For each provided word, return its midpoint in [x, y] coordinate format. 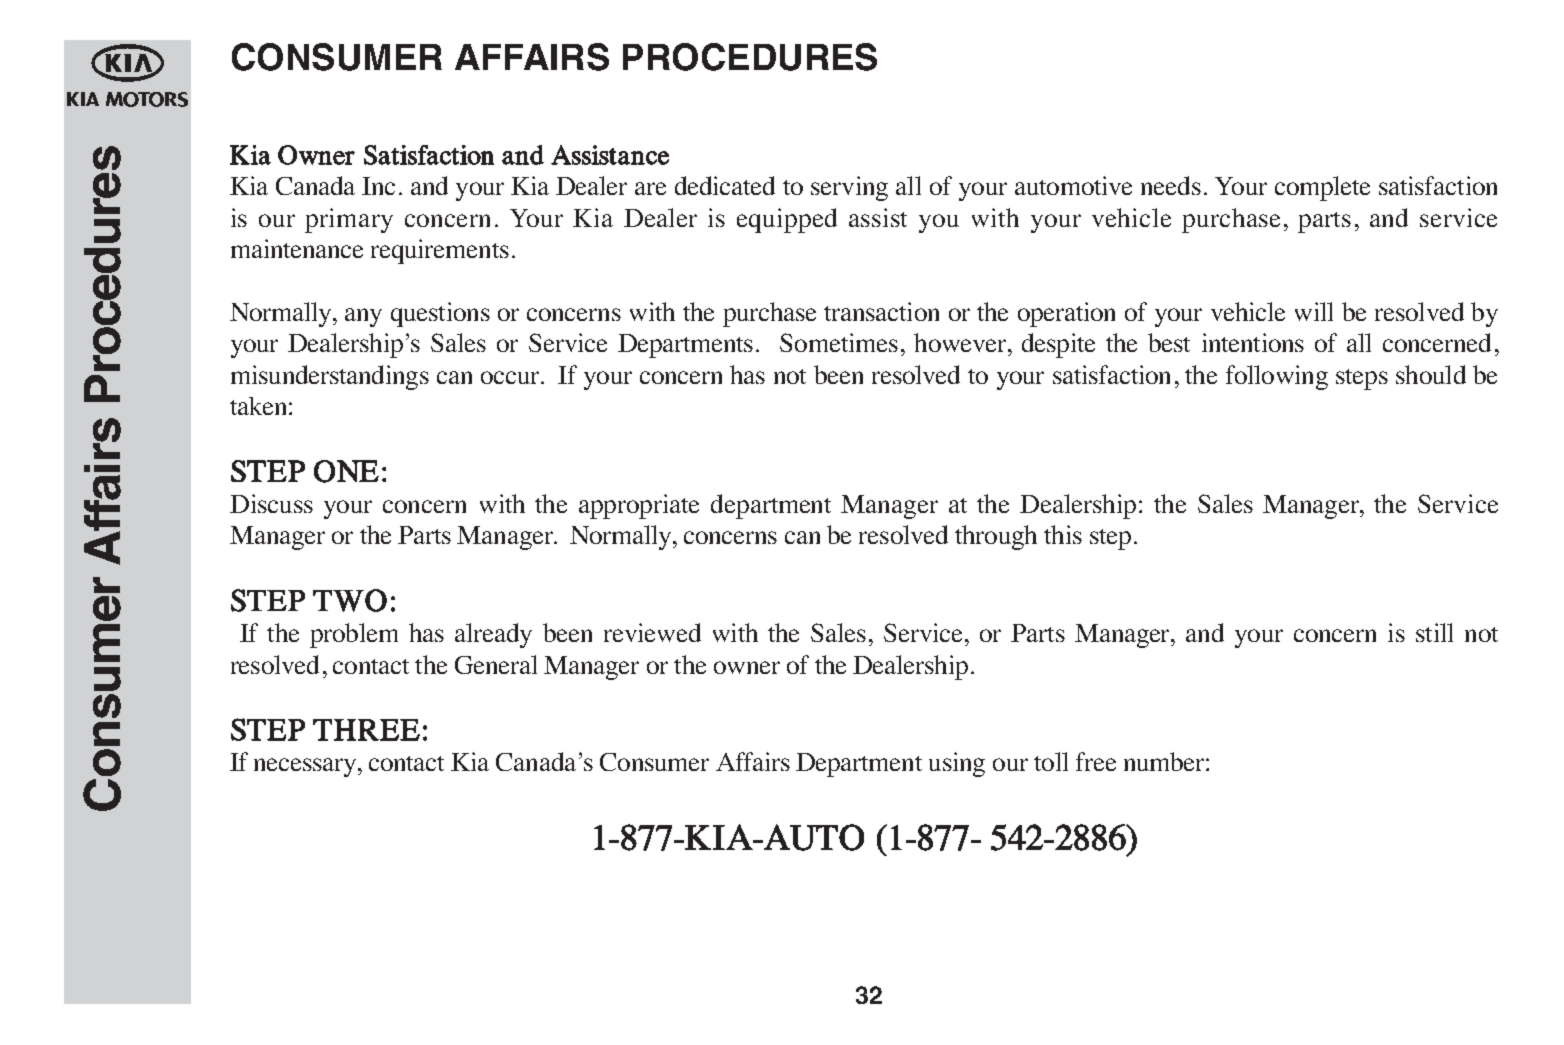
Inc [378, 186]
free [1096, 761]
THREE [366, 730]
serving [849, 188]
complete [1322, 188]
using [957, 764]
